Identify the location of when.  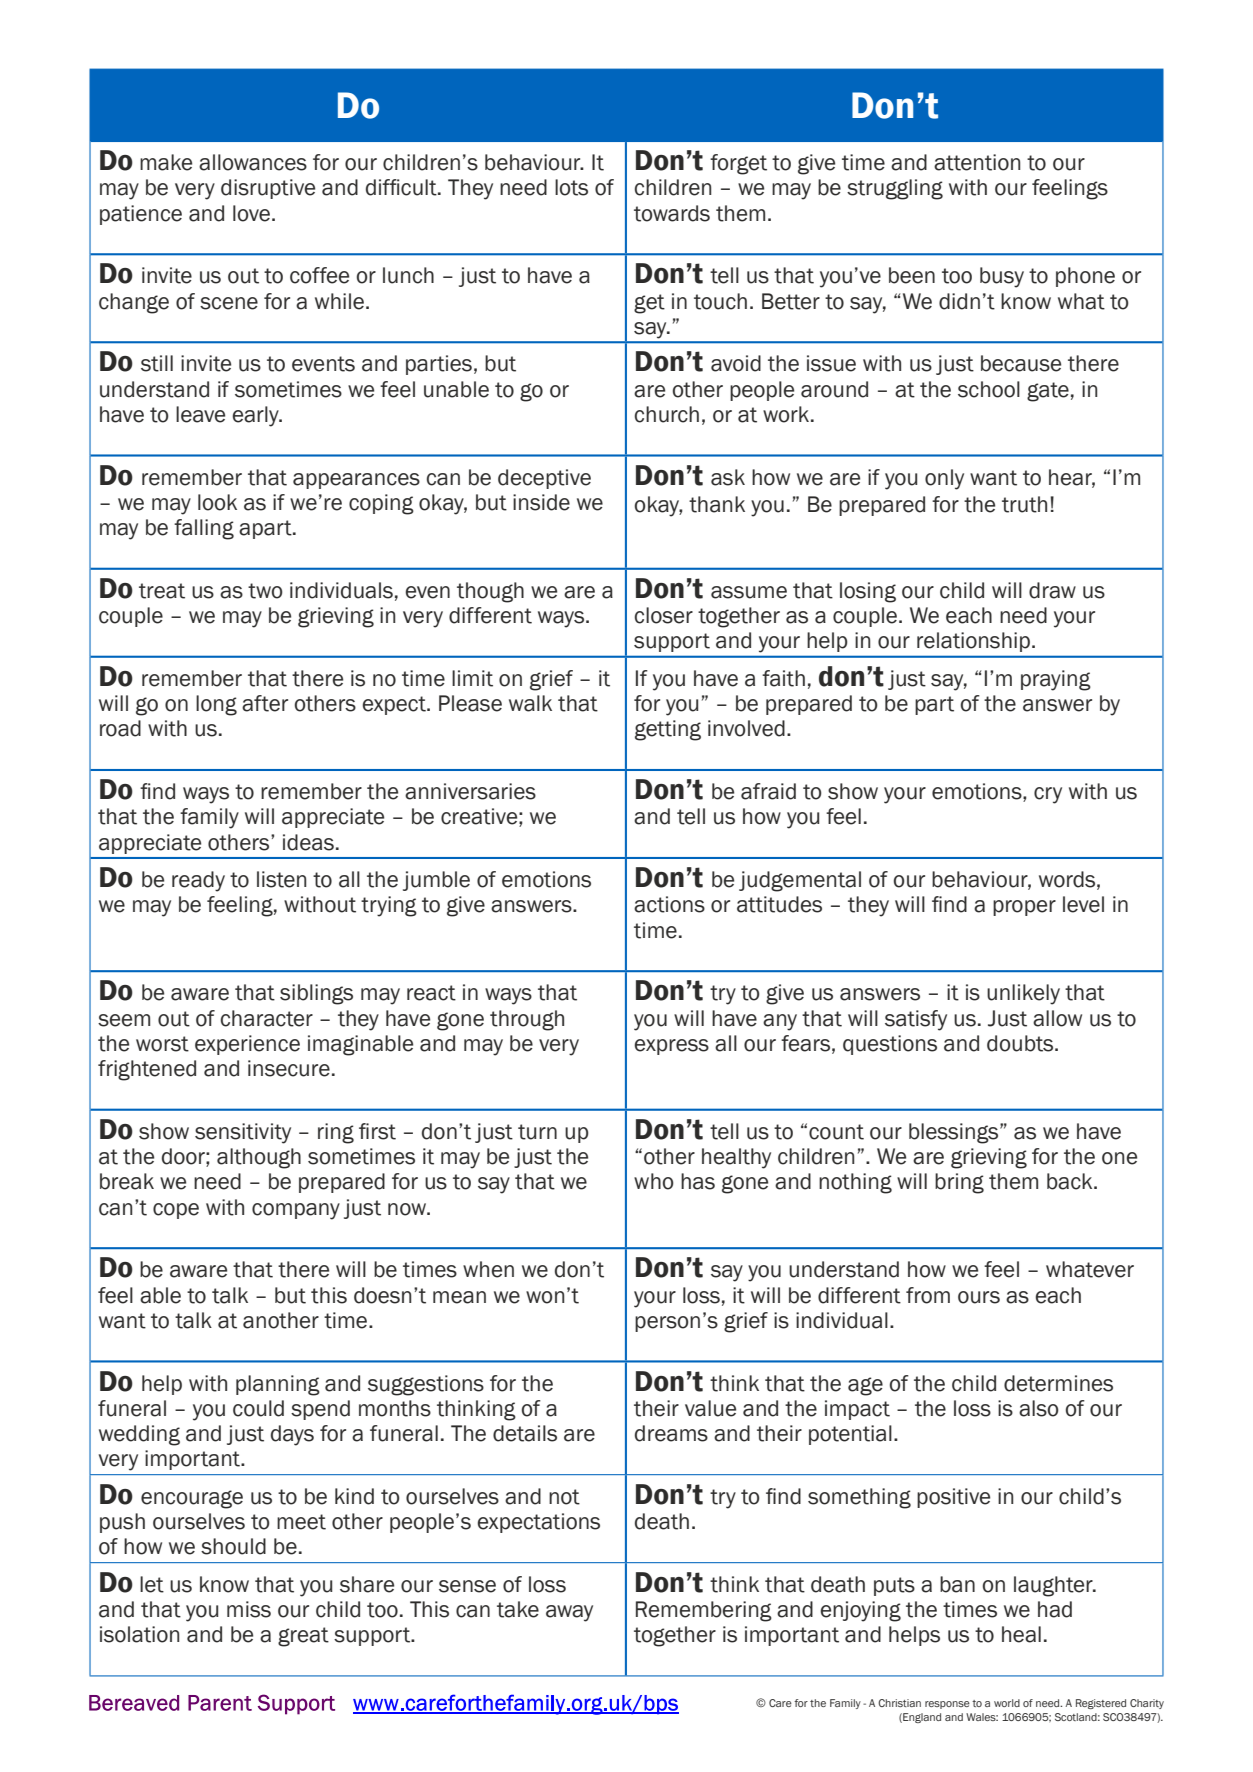
(488, 1269).
